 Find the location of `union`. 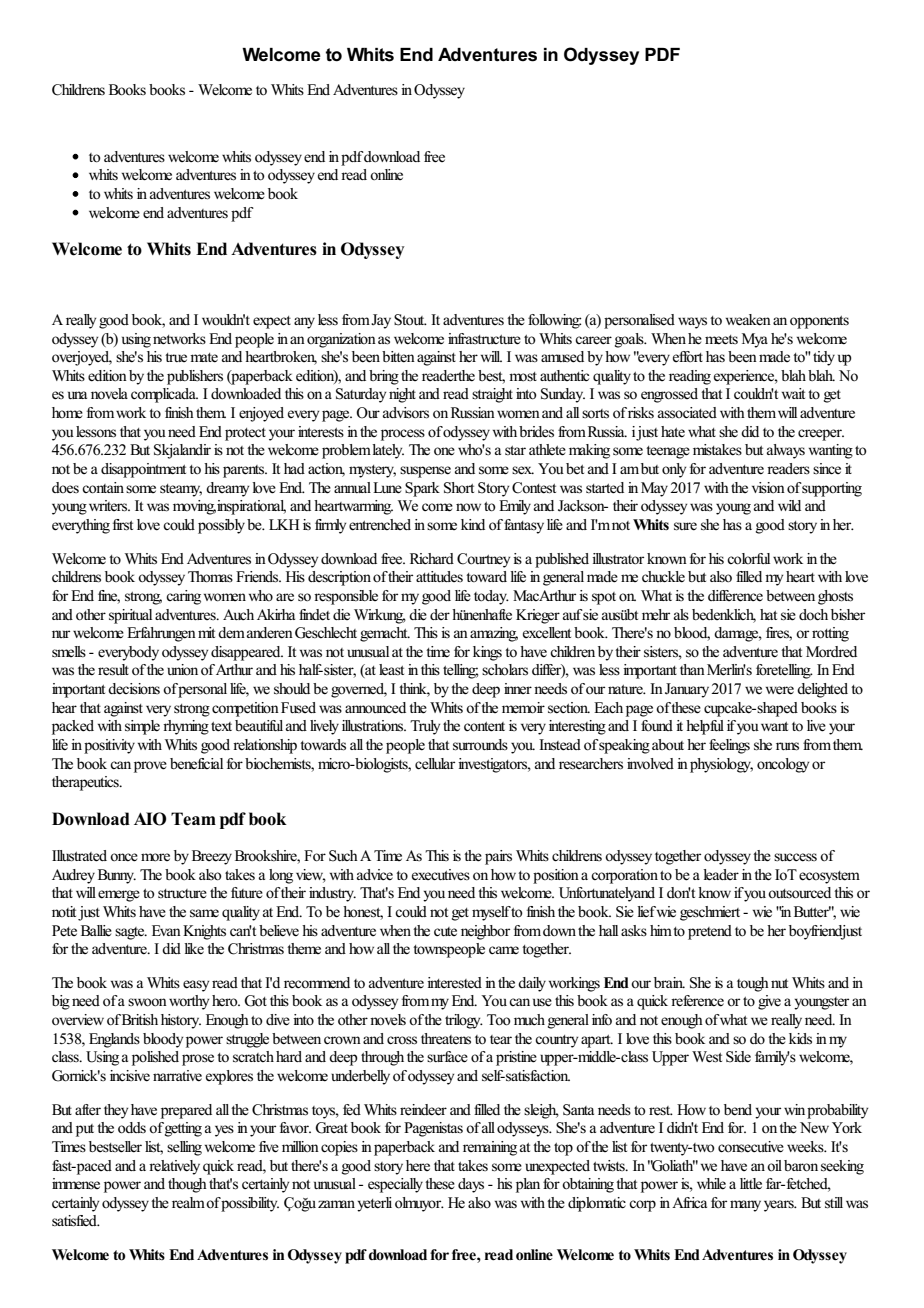

union is located at coordinates (182, 669).
